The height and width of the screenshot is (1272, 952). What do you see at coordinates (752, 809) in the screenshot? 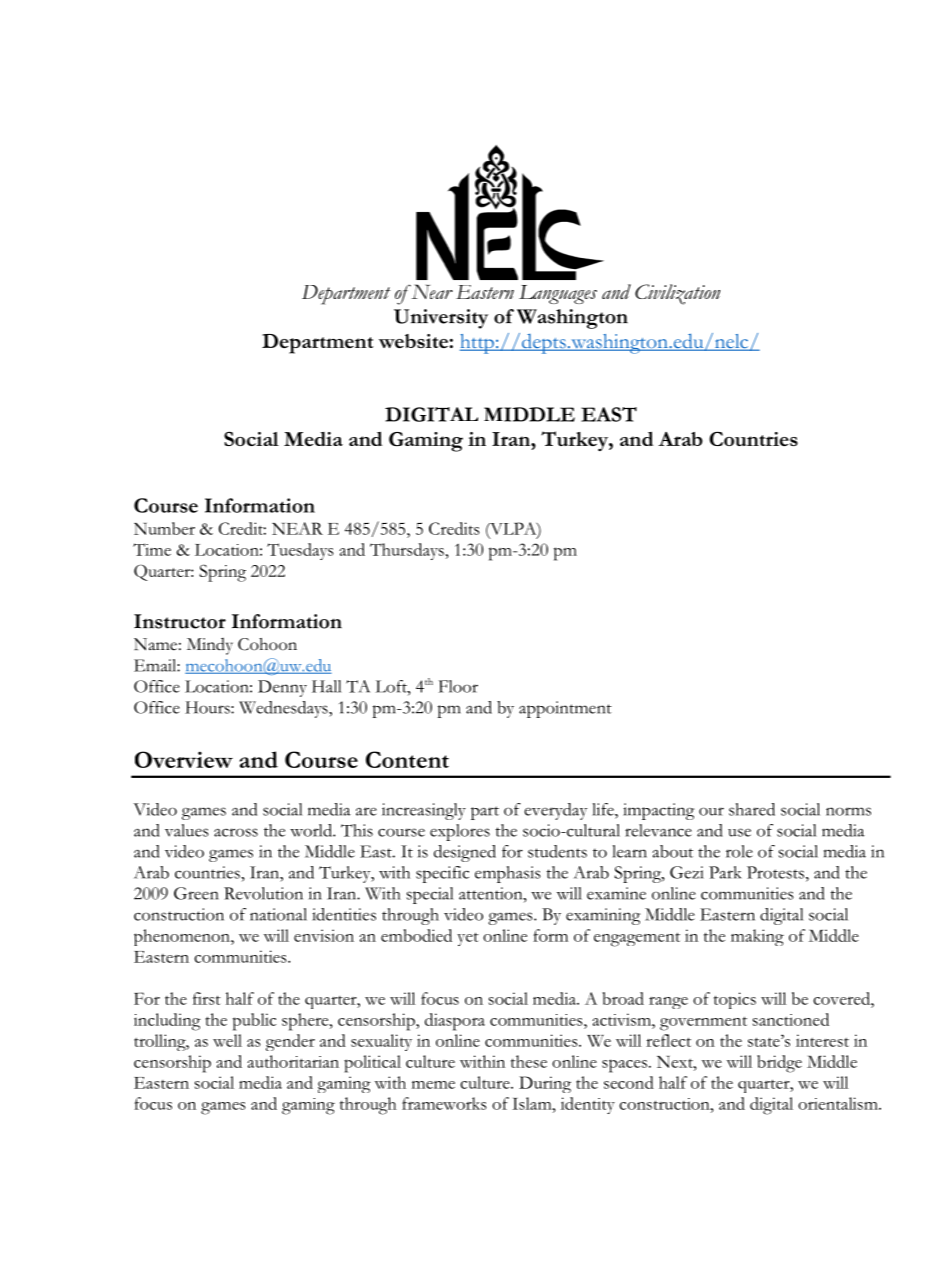
I see `shared` at bounding box center [752, 809].
